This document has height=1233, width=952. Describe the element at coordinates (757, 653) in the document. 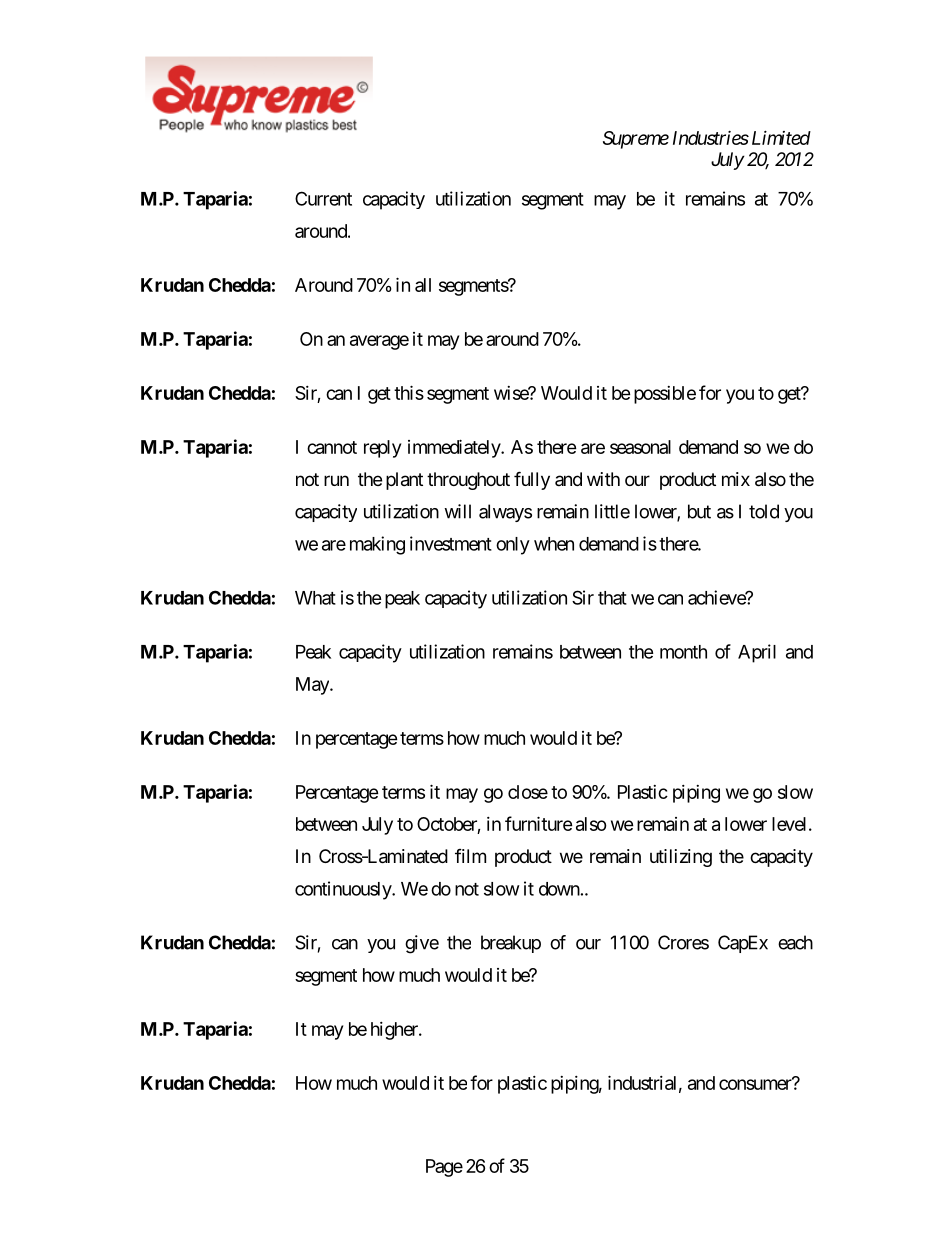

I see `April` at that location.
